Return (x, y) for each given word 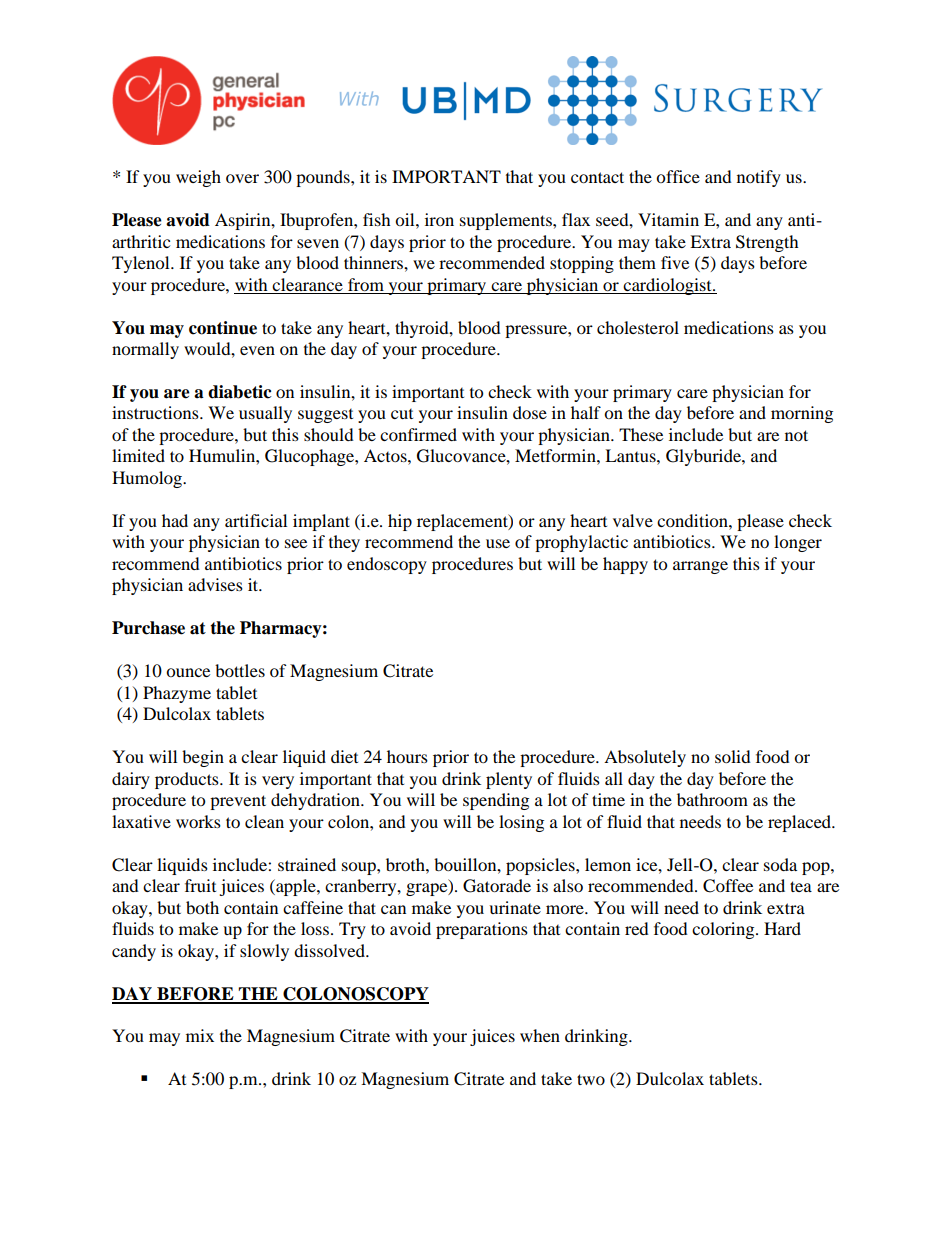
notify (759, 178)
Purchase (148, 628)
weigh (198, 178)
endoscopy (387, 565)
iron (439, 219)
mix (200, 1035)
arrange (700, 567)
